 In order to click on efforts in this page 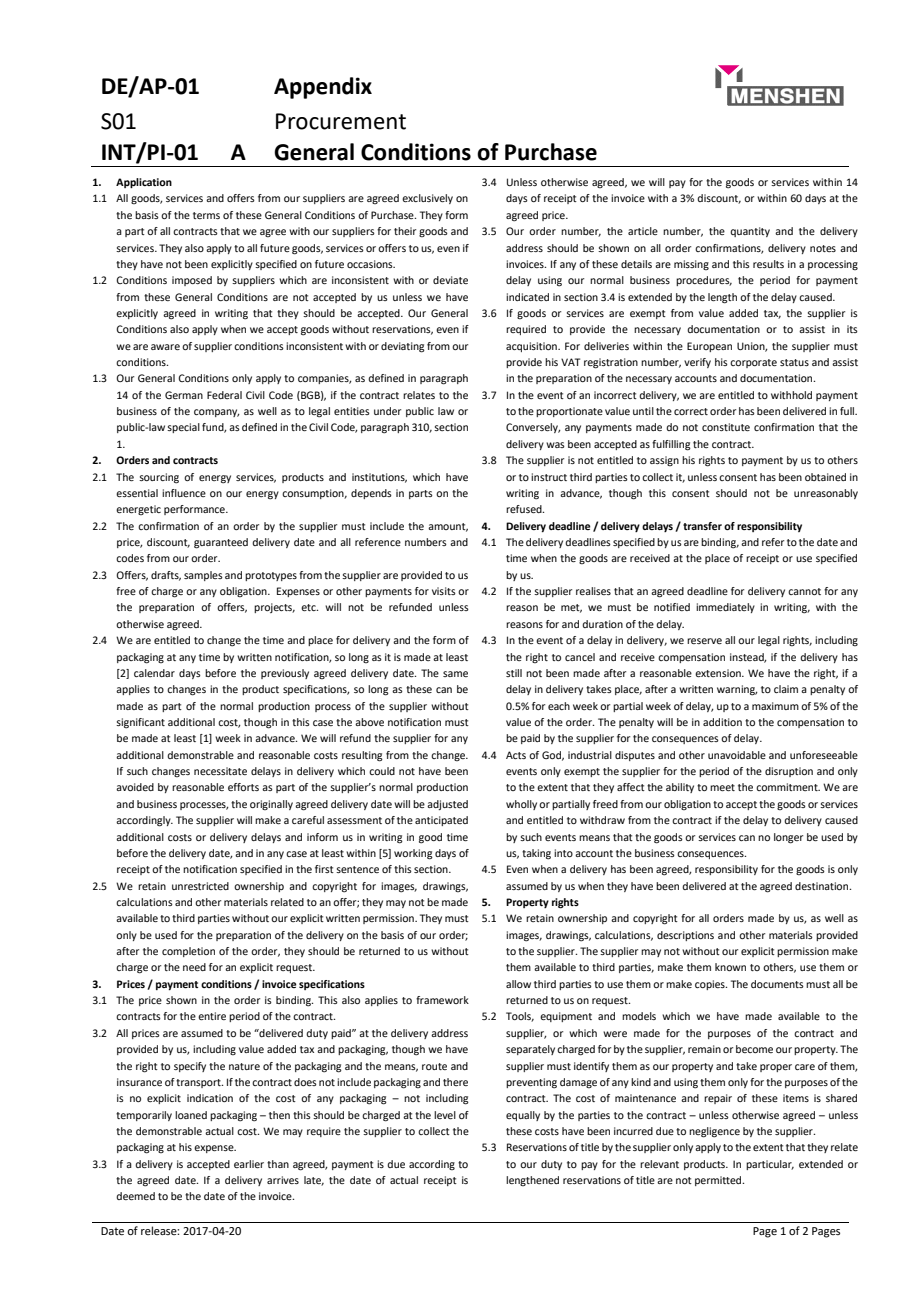, I will do `click(243, 787)`.
